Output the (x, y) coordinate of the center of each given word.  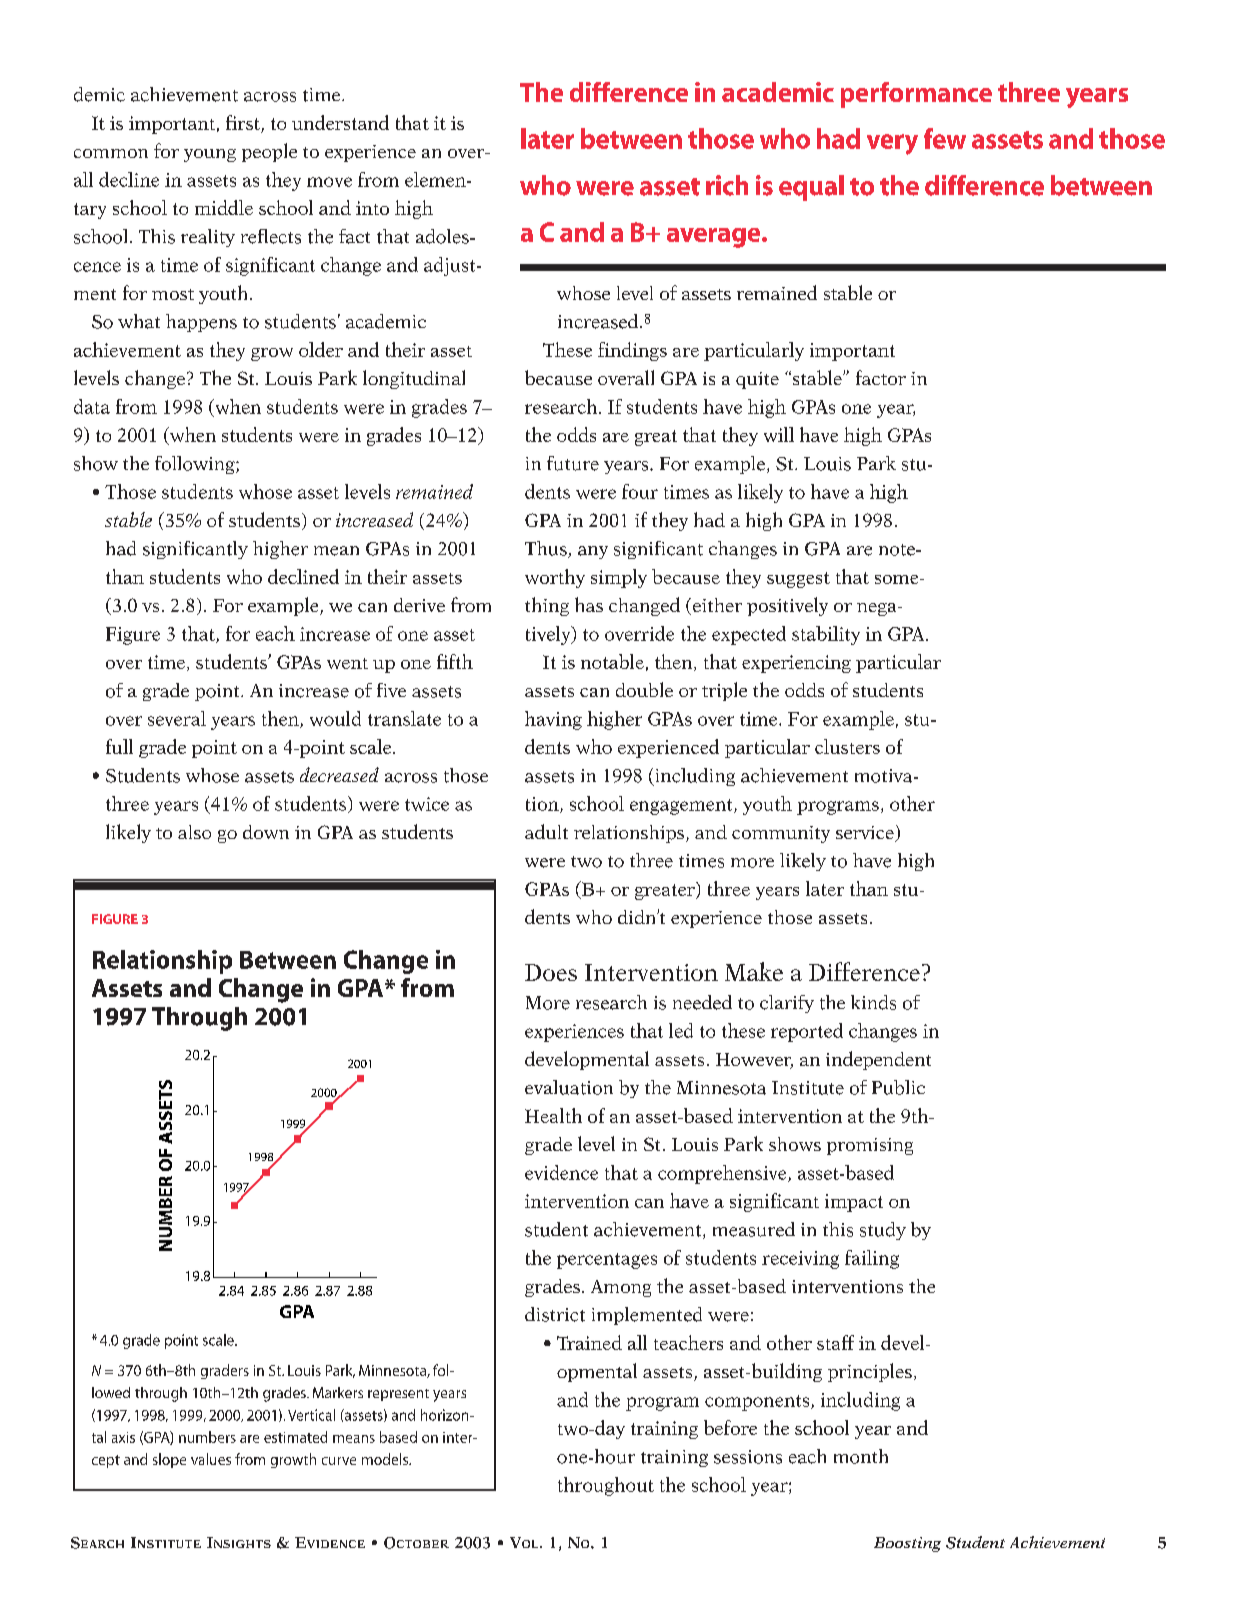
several (177, 718)
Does (551, 972)
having (553, 720)
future (573, 463)
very (892, 144)
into (372, 208)
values (211, 1459)
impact (854, 1203)
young (210, 155)
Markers (338, 1392)
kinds (873, 1002)
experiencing (796, 664)
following (196, 465)
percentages (607, 1261)
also (194, 832)
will (779, 434)
